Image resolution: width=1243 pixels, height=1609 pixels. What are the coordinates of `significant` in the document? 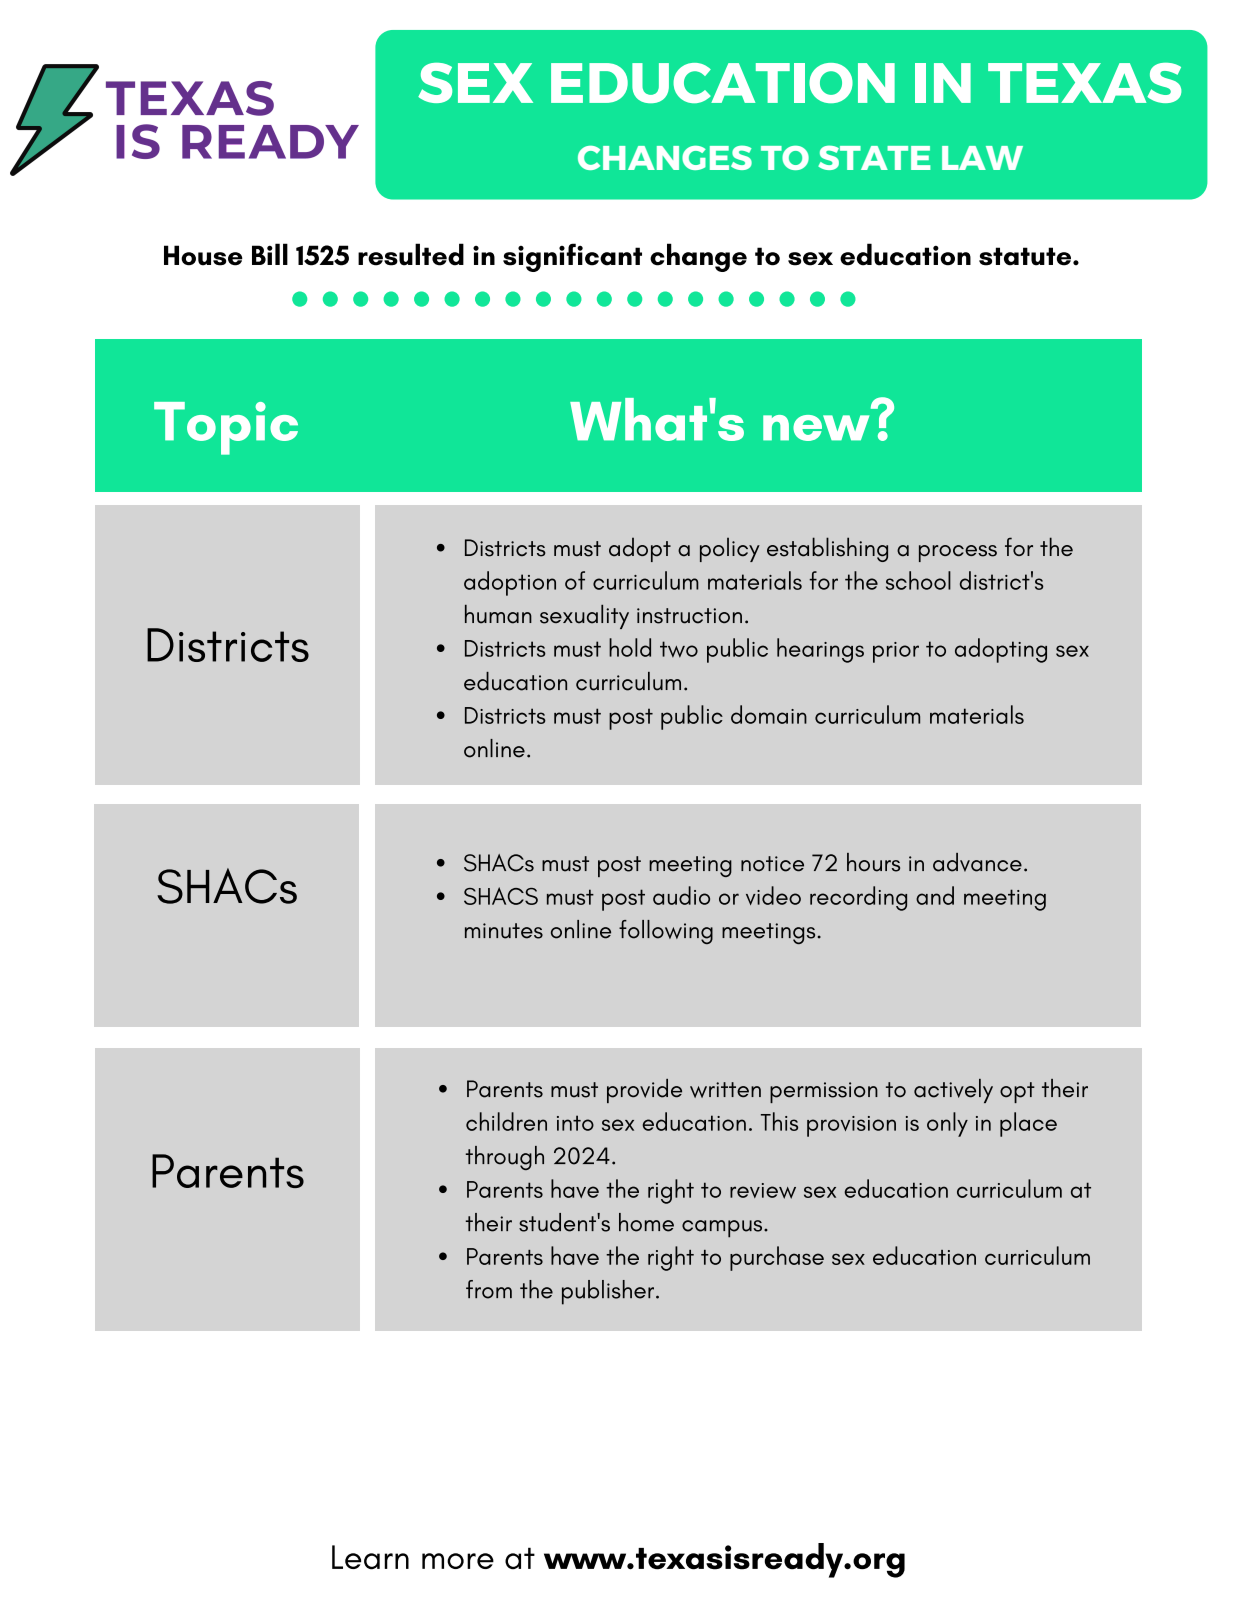 It's located at (572, 257).
